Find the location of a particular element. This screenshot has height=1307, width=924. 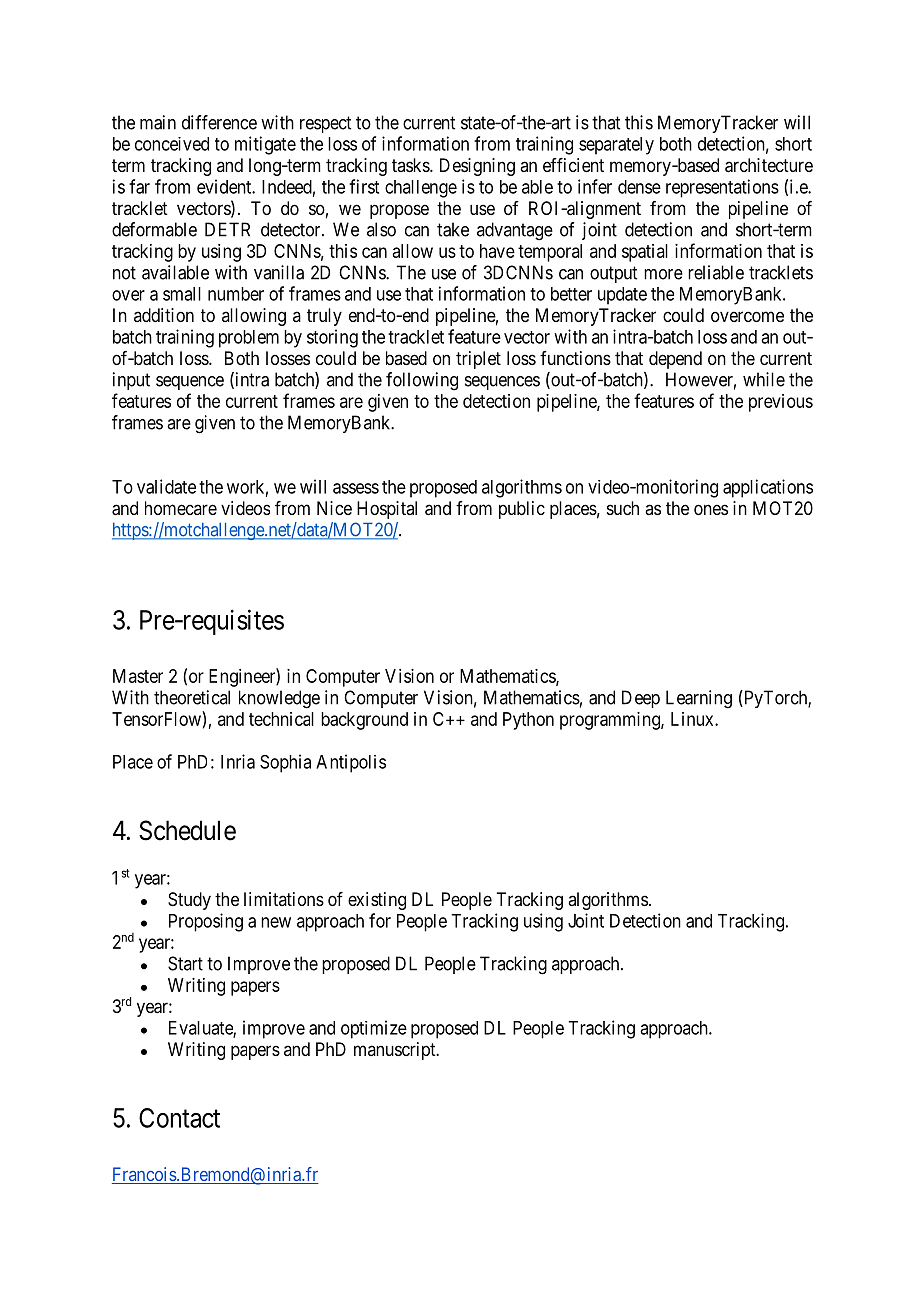

representations is located at coordinates (722, 188).
